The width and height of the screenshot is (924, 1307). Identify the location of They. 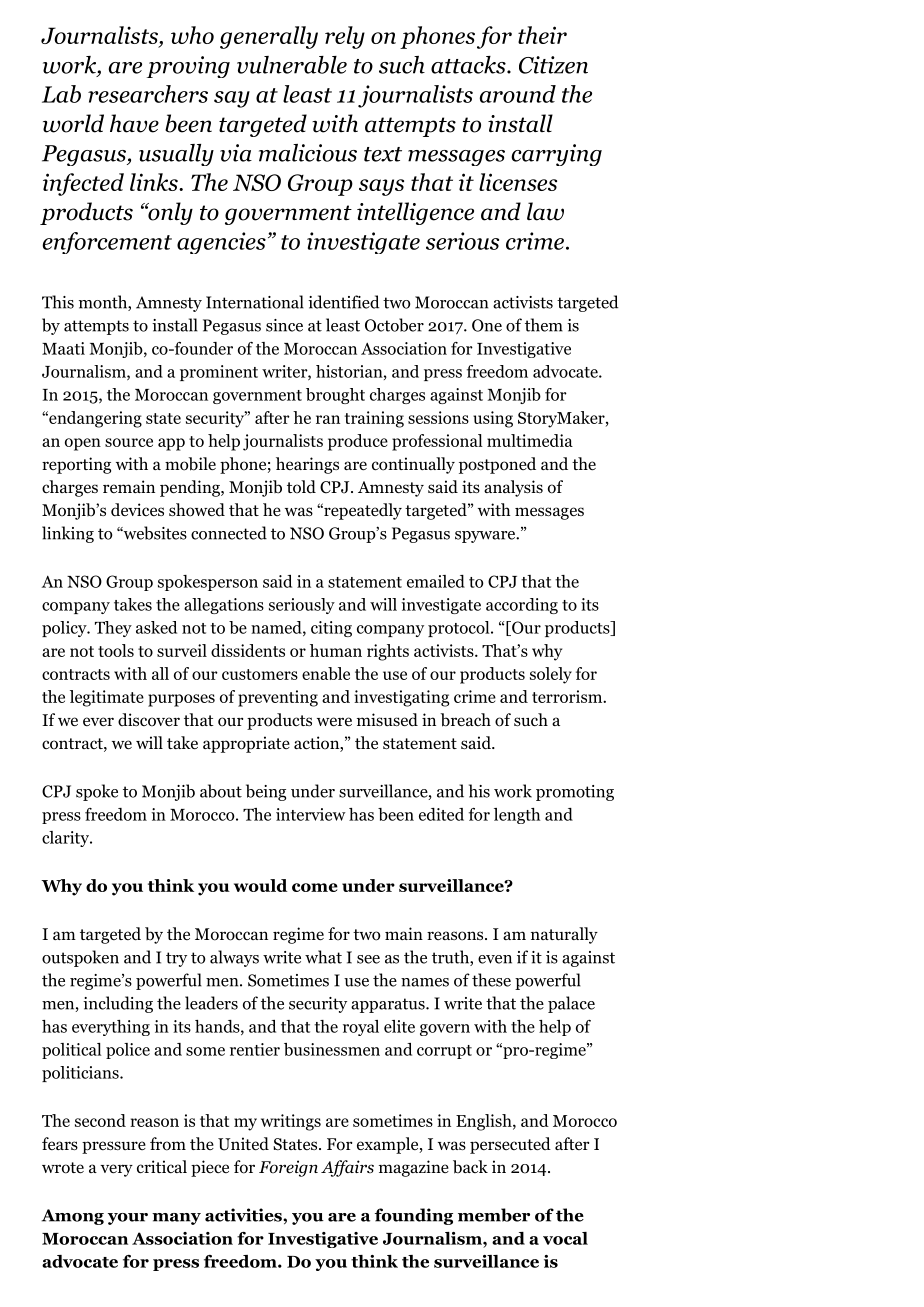
(113, 629).
